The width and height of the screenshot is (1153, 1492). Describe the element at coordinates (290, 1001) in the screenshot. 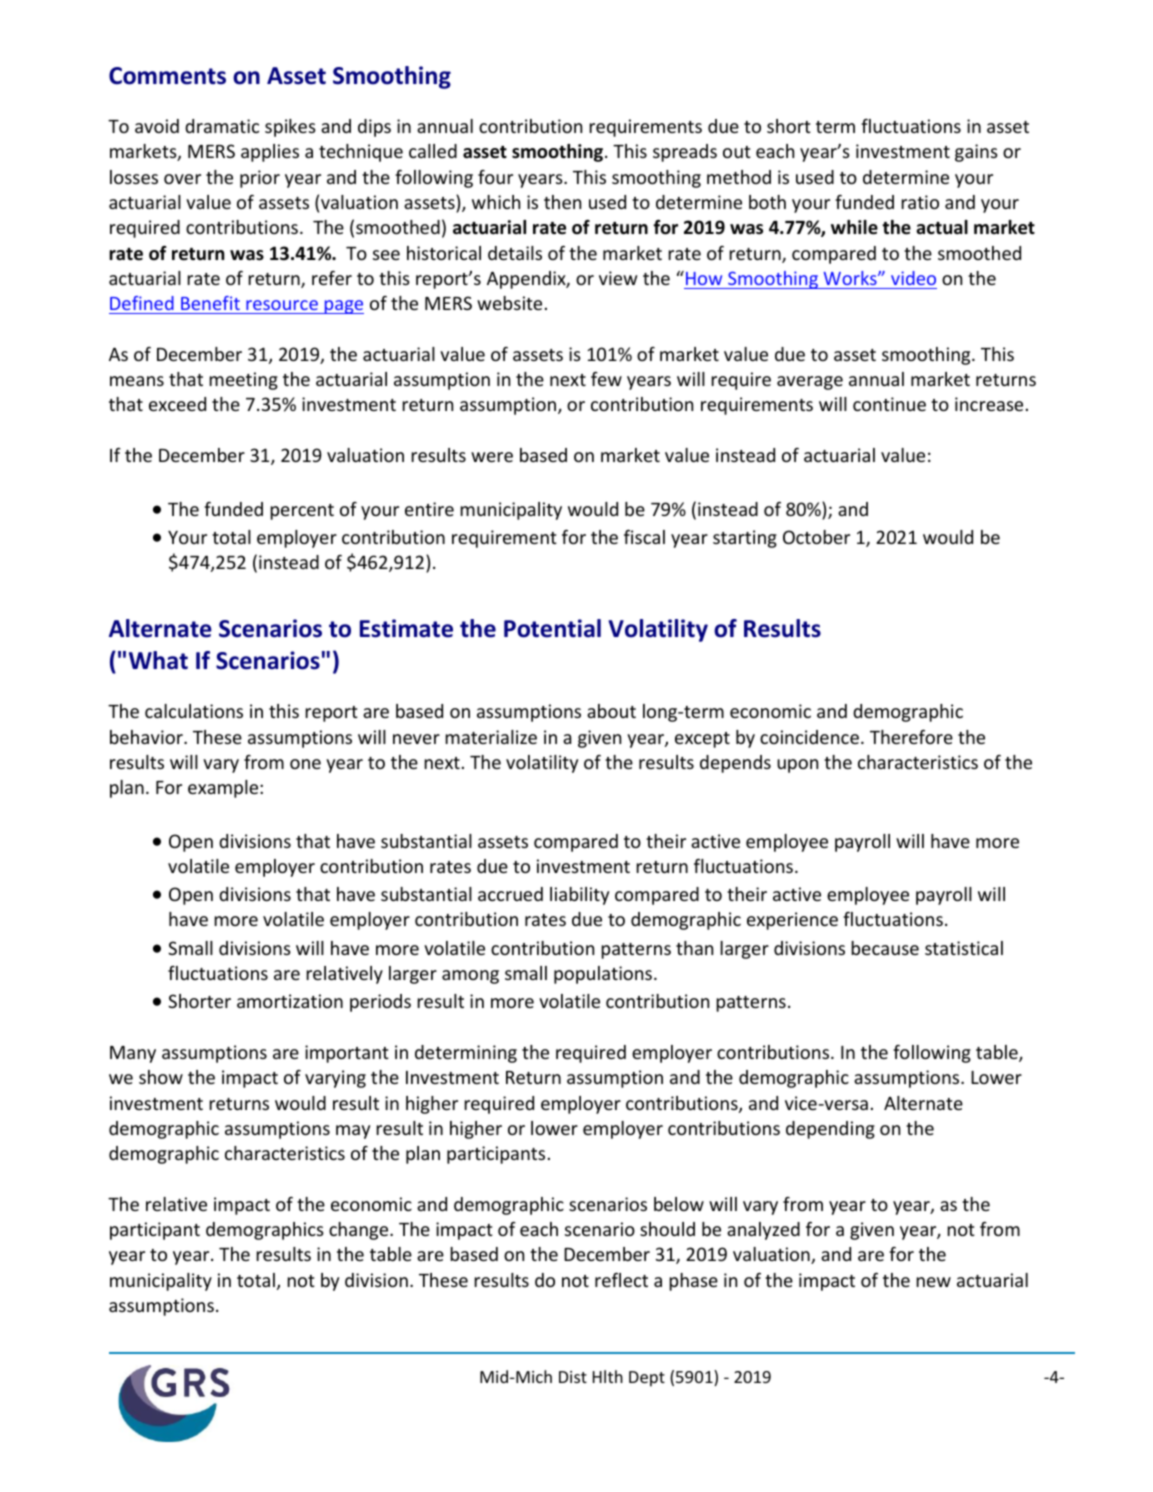

I see `amortization` at that location.
